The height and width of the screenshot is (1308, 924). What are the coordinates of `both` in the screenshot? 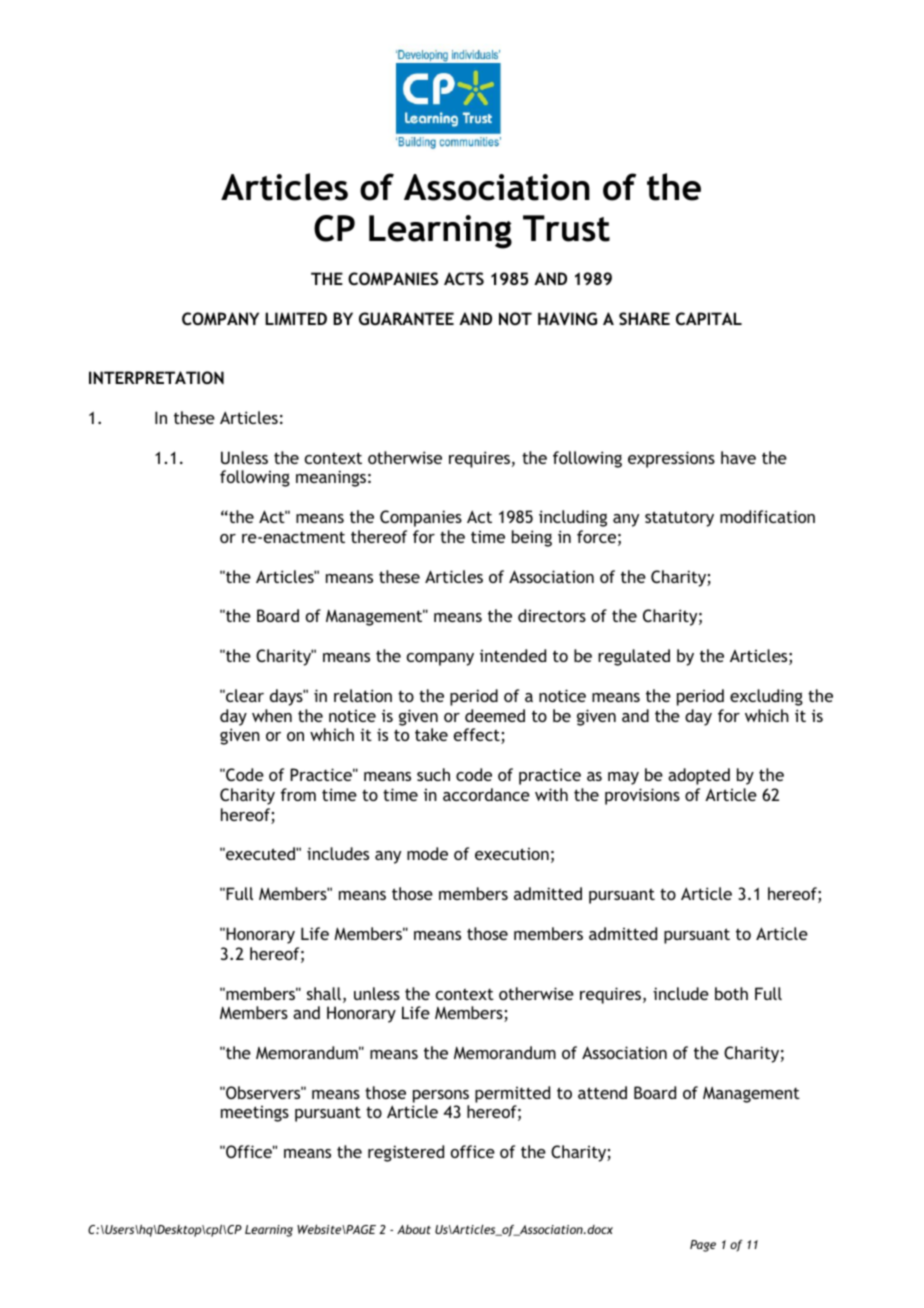 It's located at (731, 993).
